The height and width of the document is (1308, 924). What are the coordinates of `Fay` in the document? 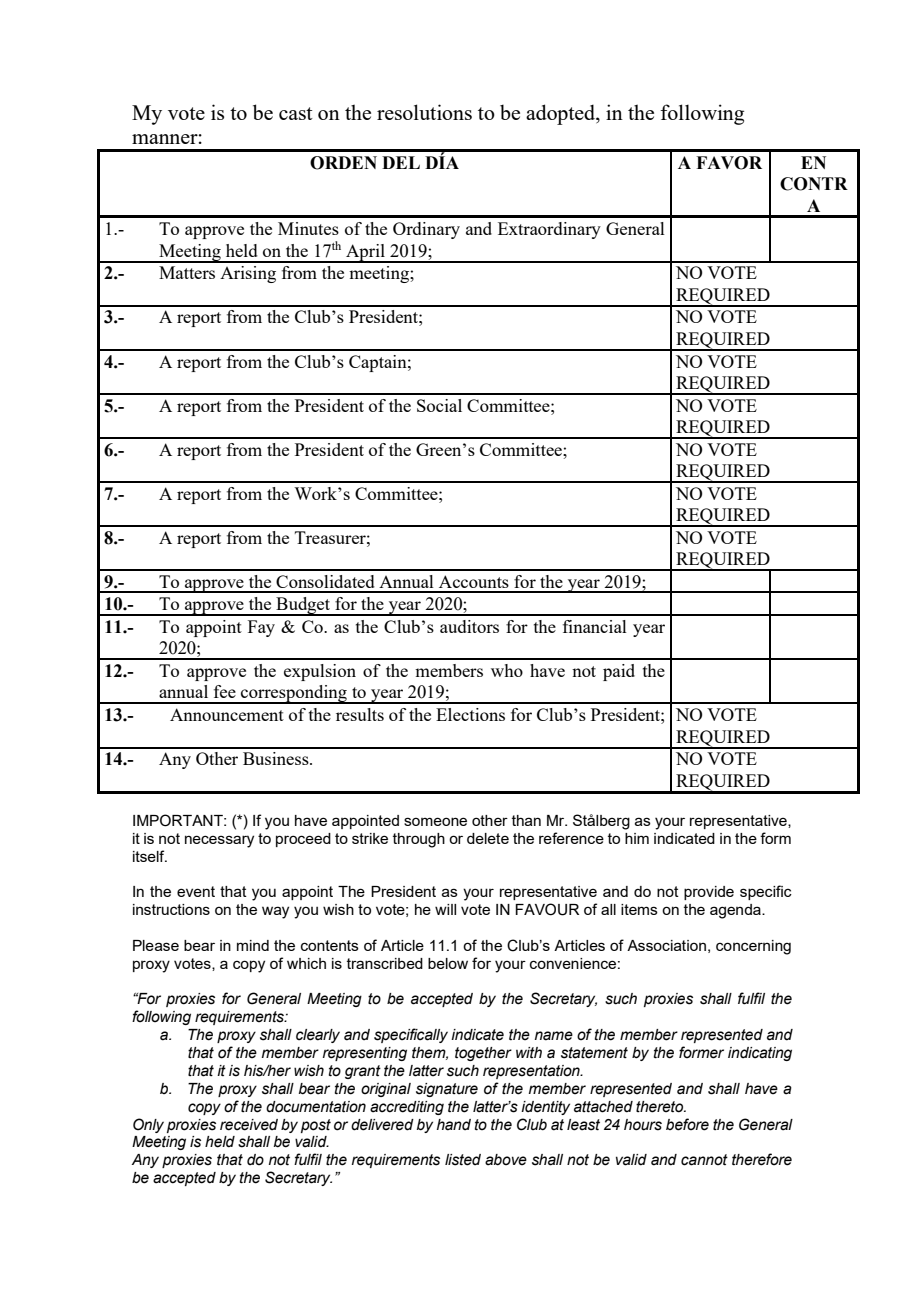 It's located at (261, 628).
